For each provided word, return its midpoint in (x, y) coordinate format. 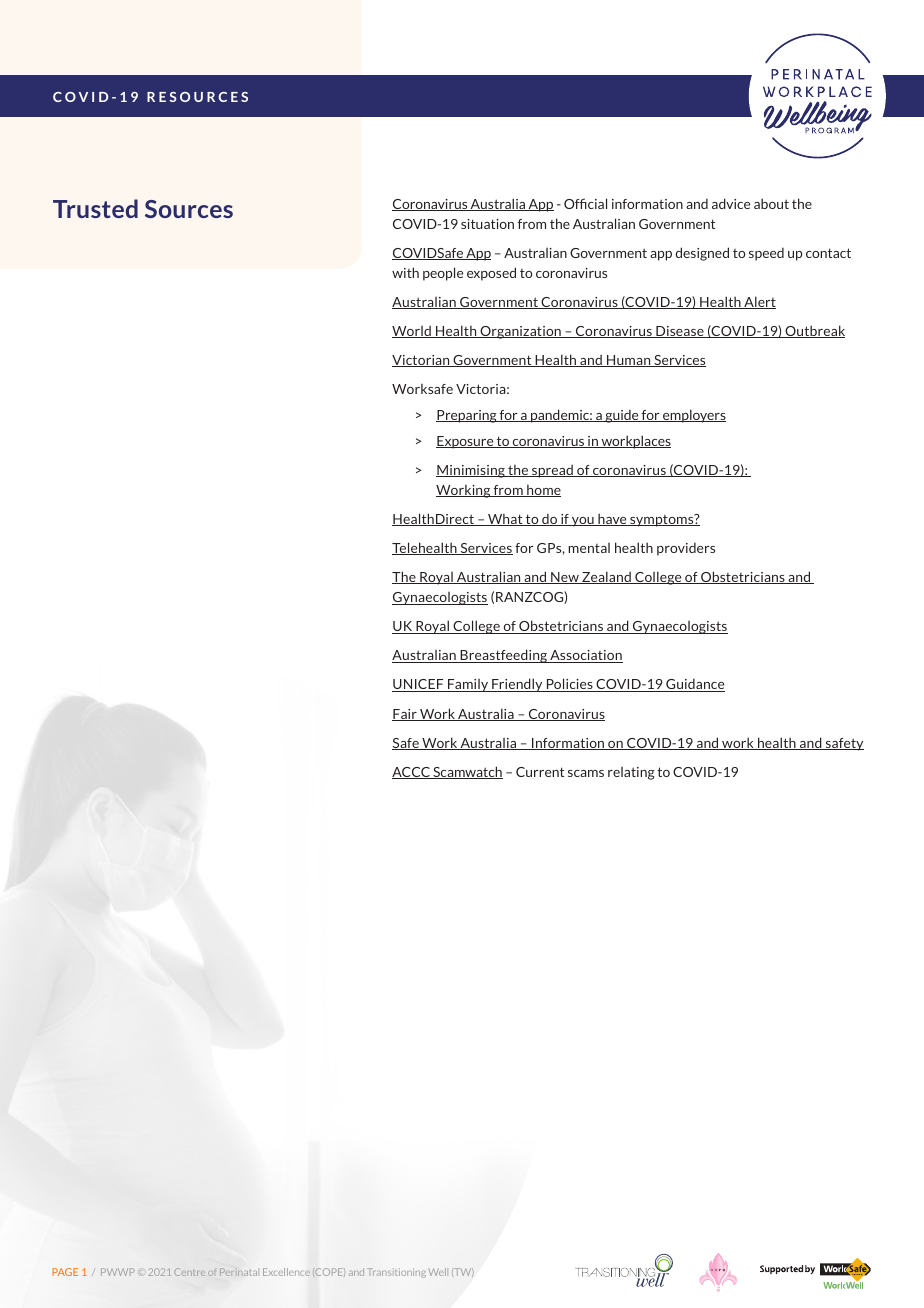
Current (540, 772)
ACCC (412, 773)
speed (766, 254)
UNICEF (419, 685)
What (505, 520)
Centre (190, 1272)
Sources (189, 209)
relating (631, 773)
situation (487, 224)
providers (686, 549)
